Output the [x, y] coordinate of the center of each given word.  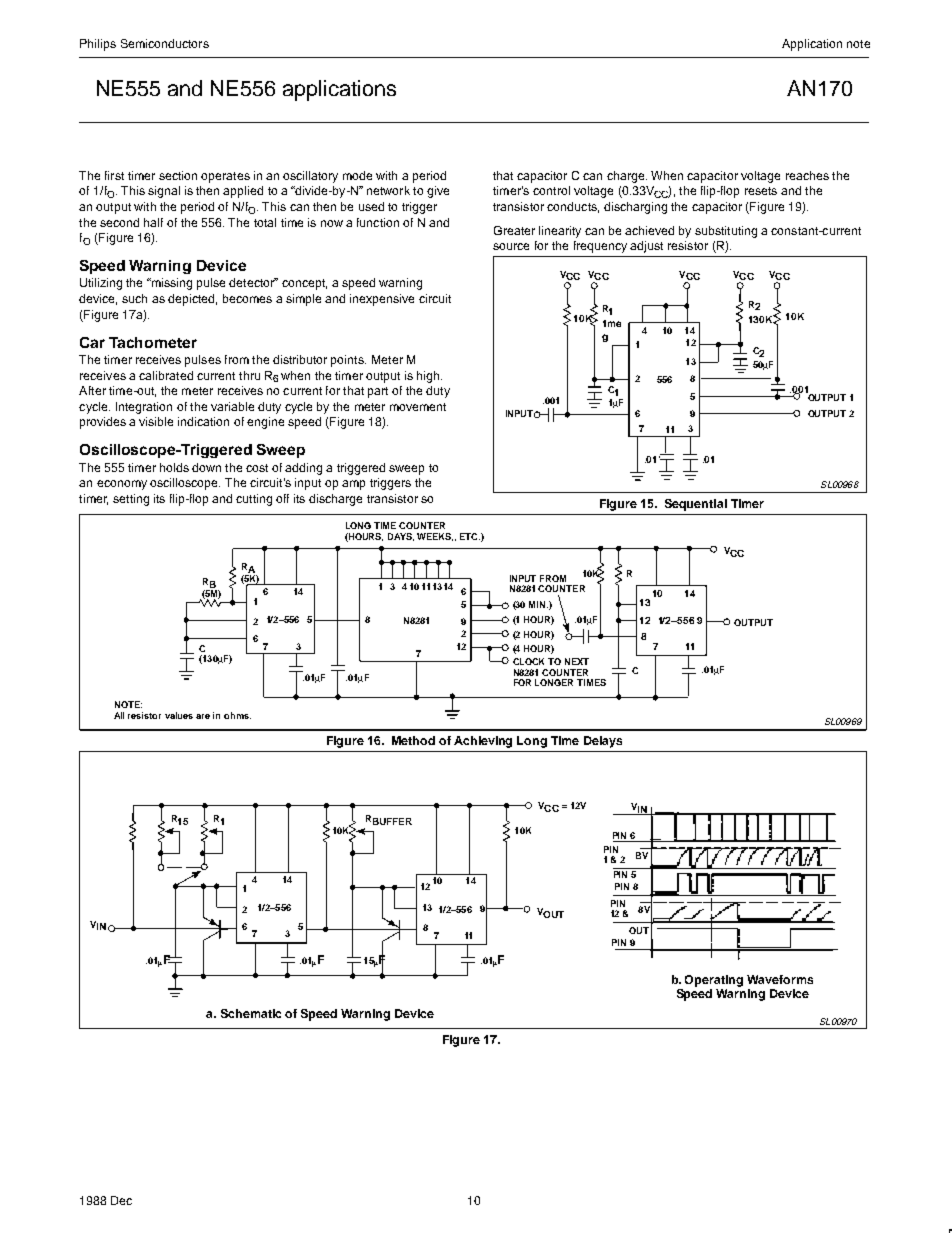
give [438, 192]
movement [418, 407]
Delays [603, 742]
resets [761, 191]
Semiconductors [165, 43]
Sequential [696, 505]
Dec [121, 1200]
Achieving [483, 742]
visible [156, 421]
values [179, 715]
